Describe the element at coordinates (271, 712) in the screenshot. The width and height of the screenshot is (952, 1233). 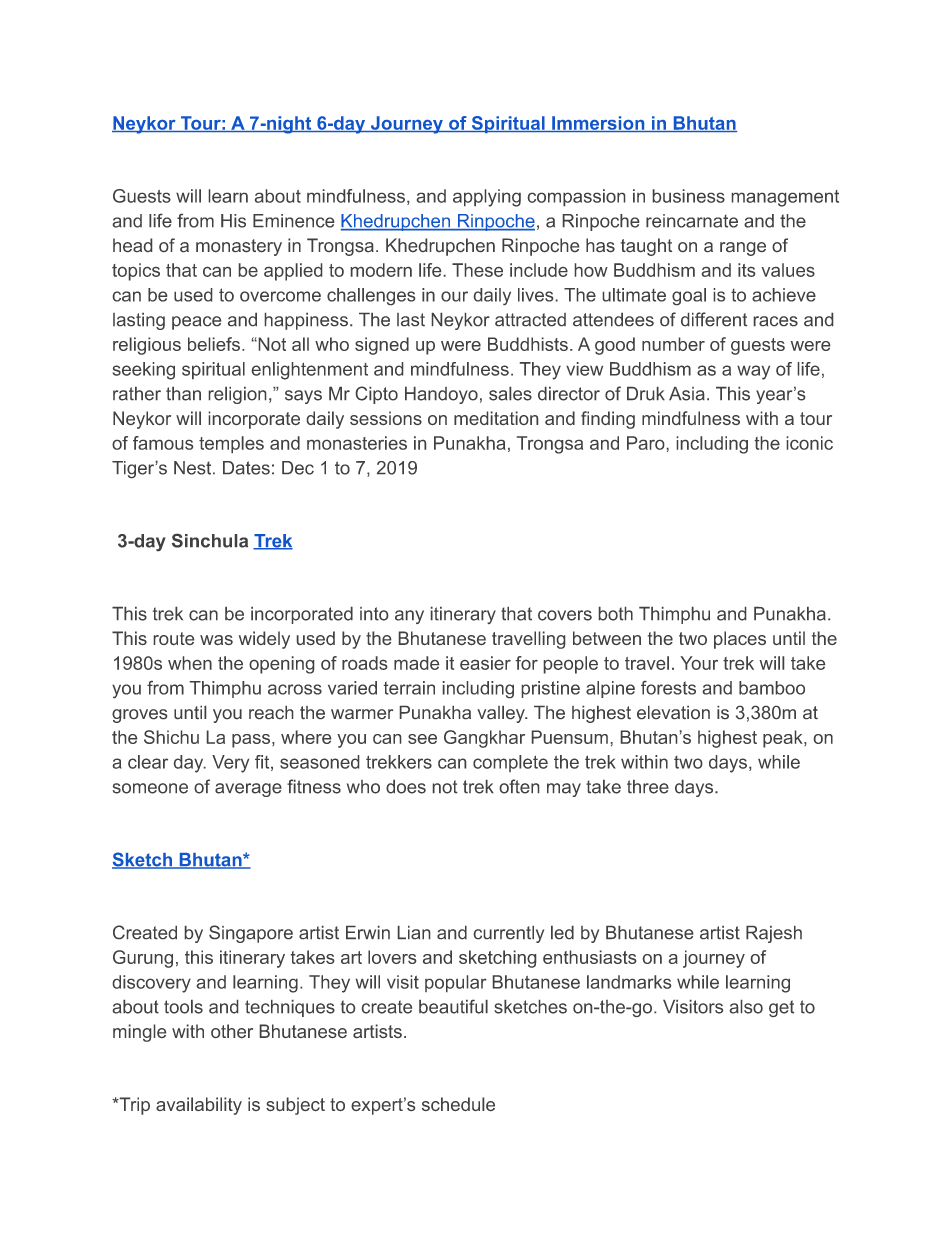
I see `reach` at that location.
